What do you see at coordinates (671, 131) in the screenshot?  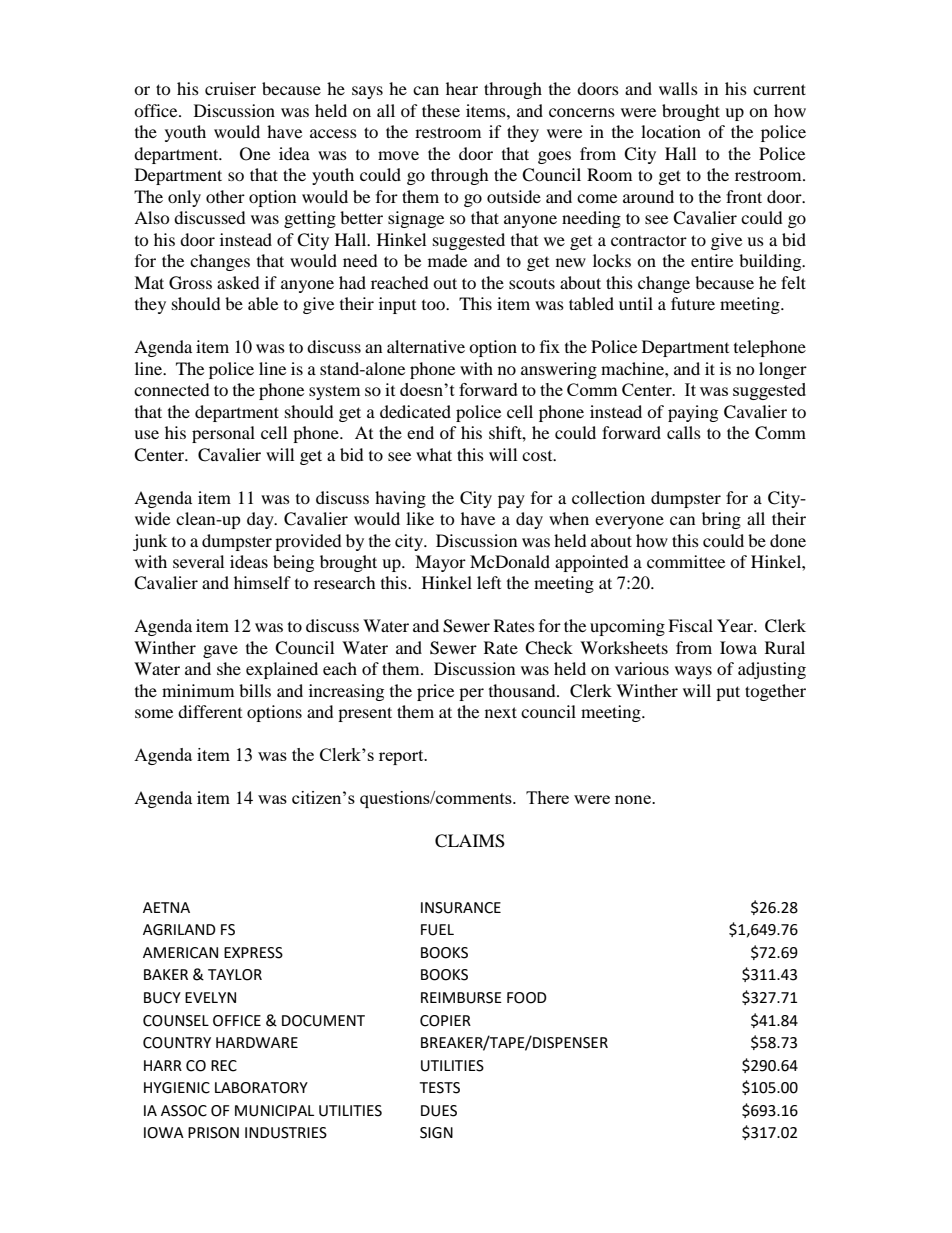 I see `location` at bounding box center [671, 131].
